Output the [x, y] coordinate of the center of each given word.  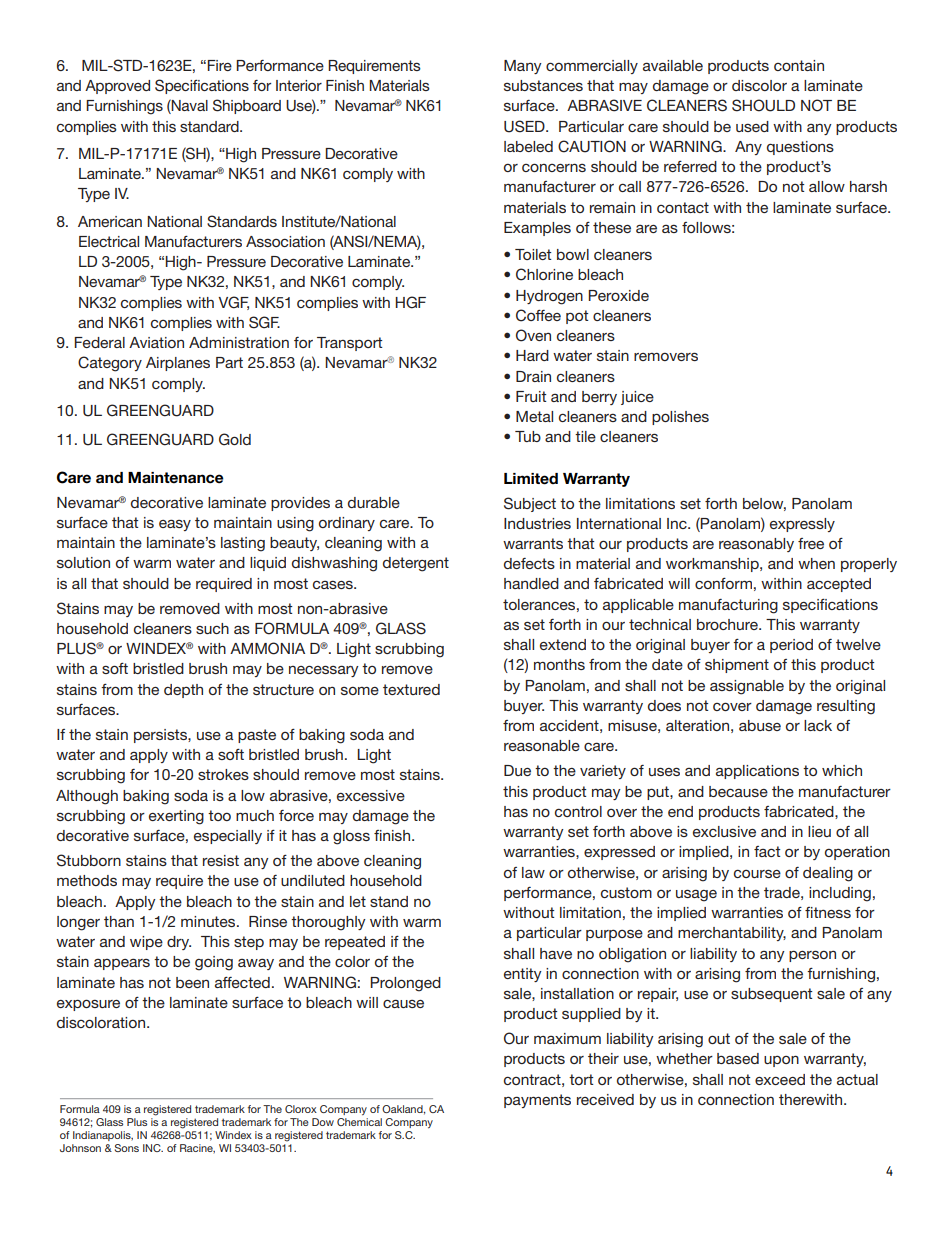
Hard [532, 355]
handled [531, 583]
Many [523, 67]
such [212, 628]
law [533, 872]
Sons [127, 1148]
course [757, 873]
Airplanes [178, 364]
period [791, 646]
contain [799, 65]
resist [221, 860]
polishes [680, 418]
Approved [117, 87]
